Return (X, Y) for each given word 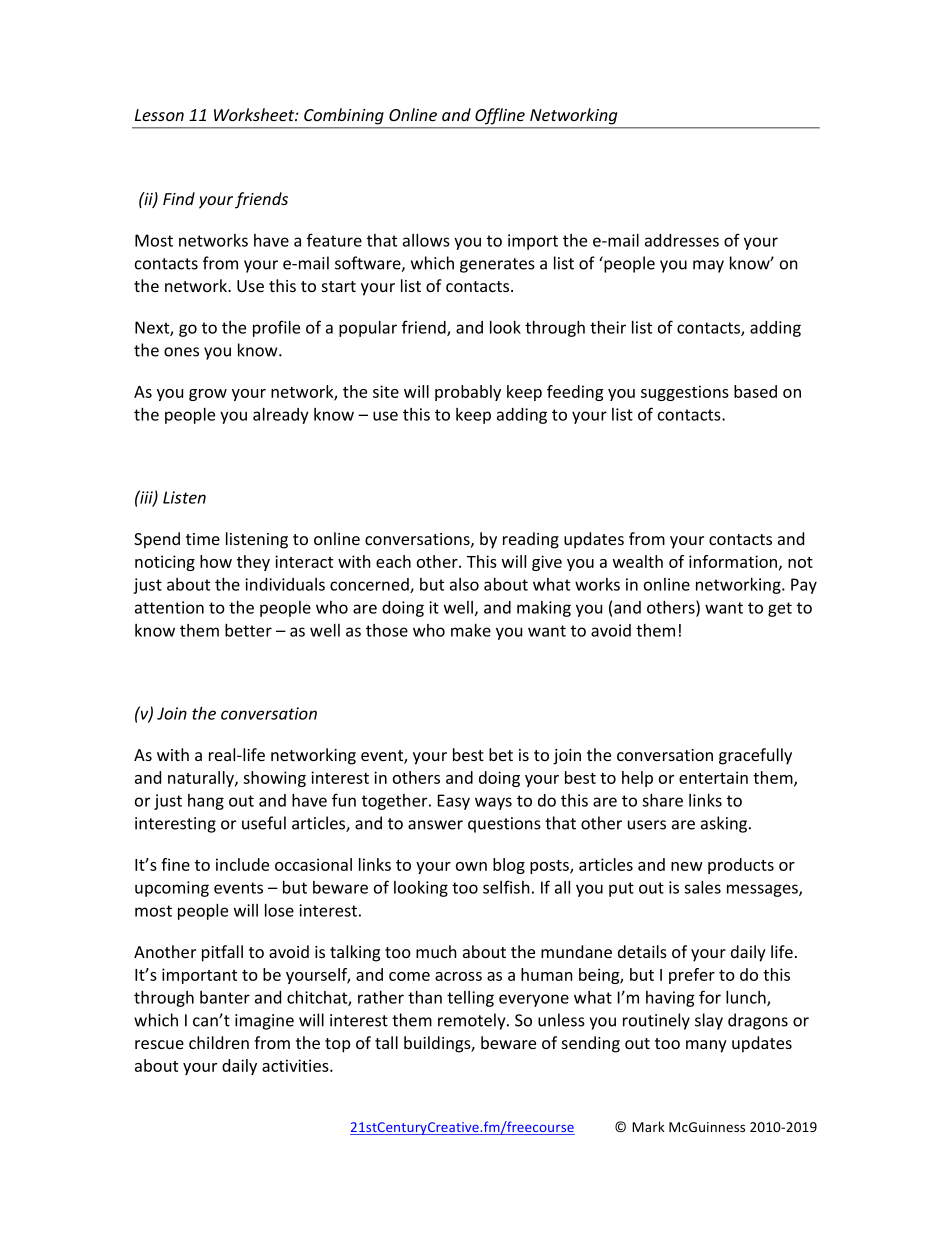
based (755, 391)
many (706, 1046)
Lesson (159, 115)
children (219, 1042)
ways (493, 803)
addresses (682, 240)
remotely (473, 1021)
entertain (713, 777)
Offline (500, 116)
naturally (202, 779)
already (281, 416)
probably (468, 393)
